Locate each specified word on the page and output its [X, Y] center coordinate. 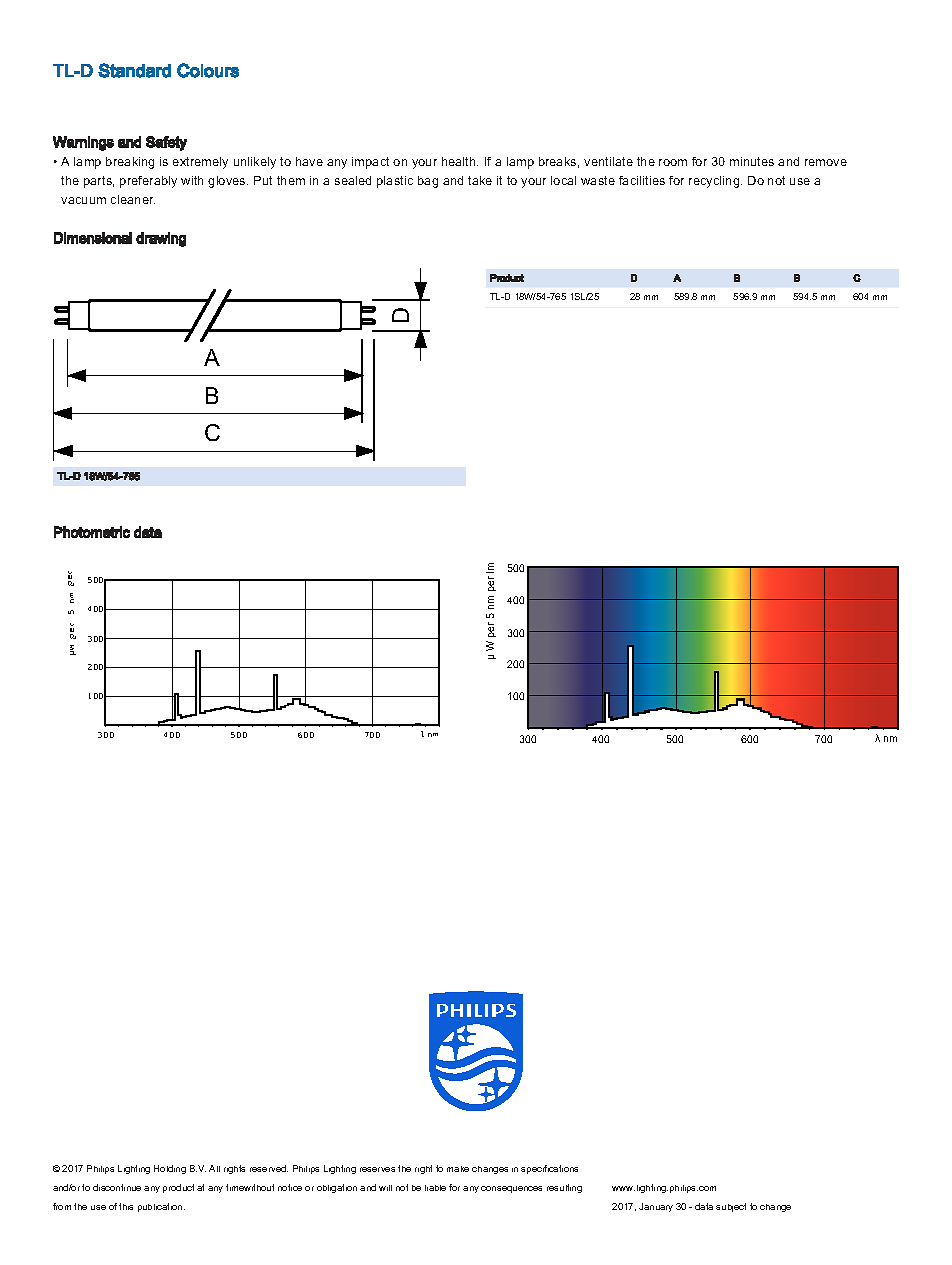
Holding [170, 1169]
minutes [752, 161]
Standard [134, 70]
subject [731, 1207]
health [460, 161]
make [458, 1169]
